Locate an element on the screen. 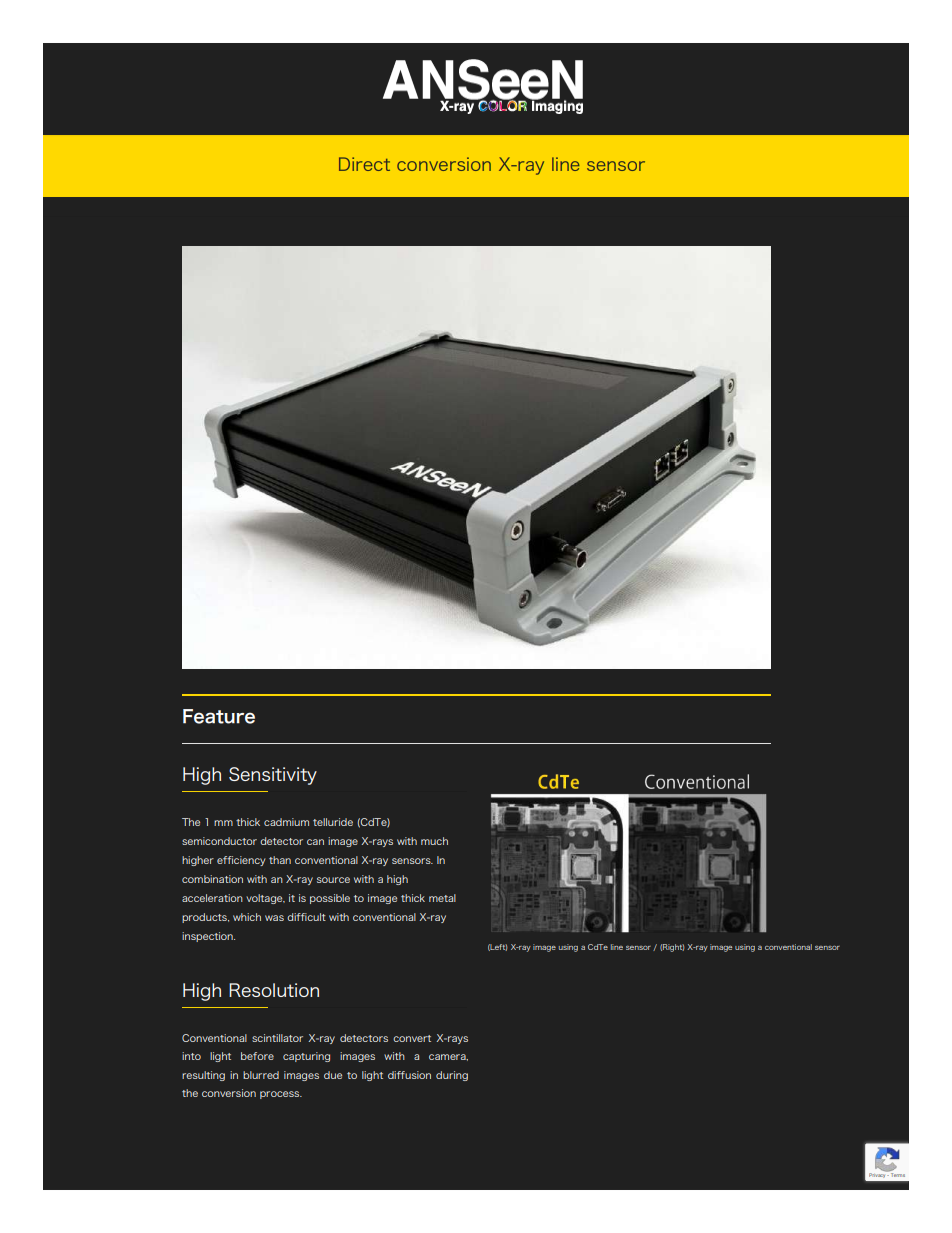 Image resolution: width=952 pixels, height=1233 pixels. diffusion is located at coordinates (409, 1075).
